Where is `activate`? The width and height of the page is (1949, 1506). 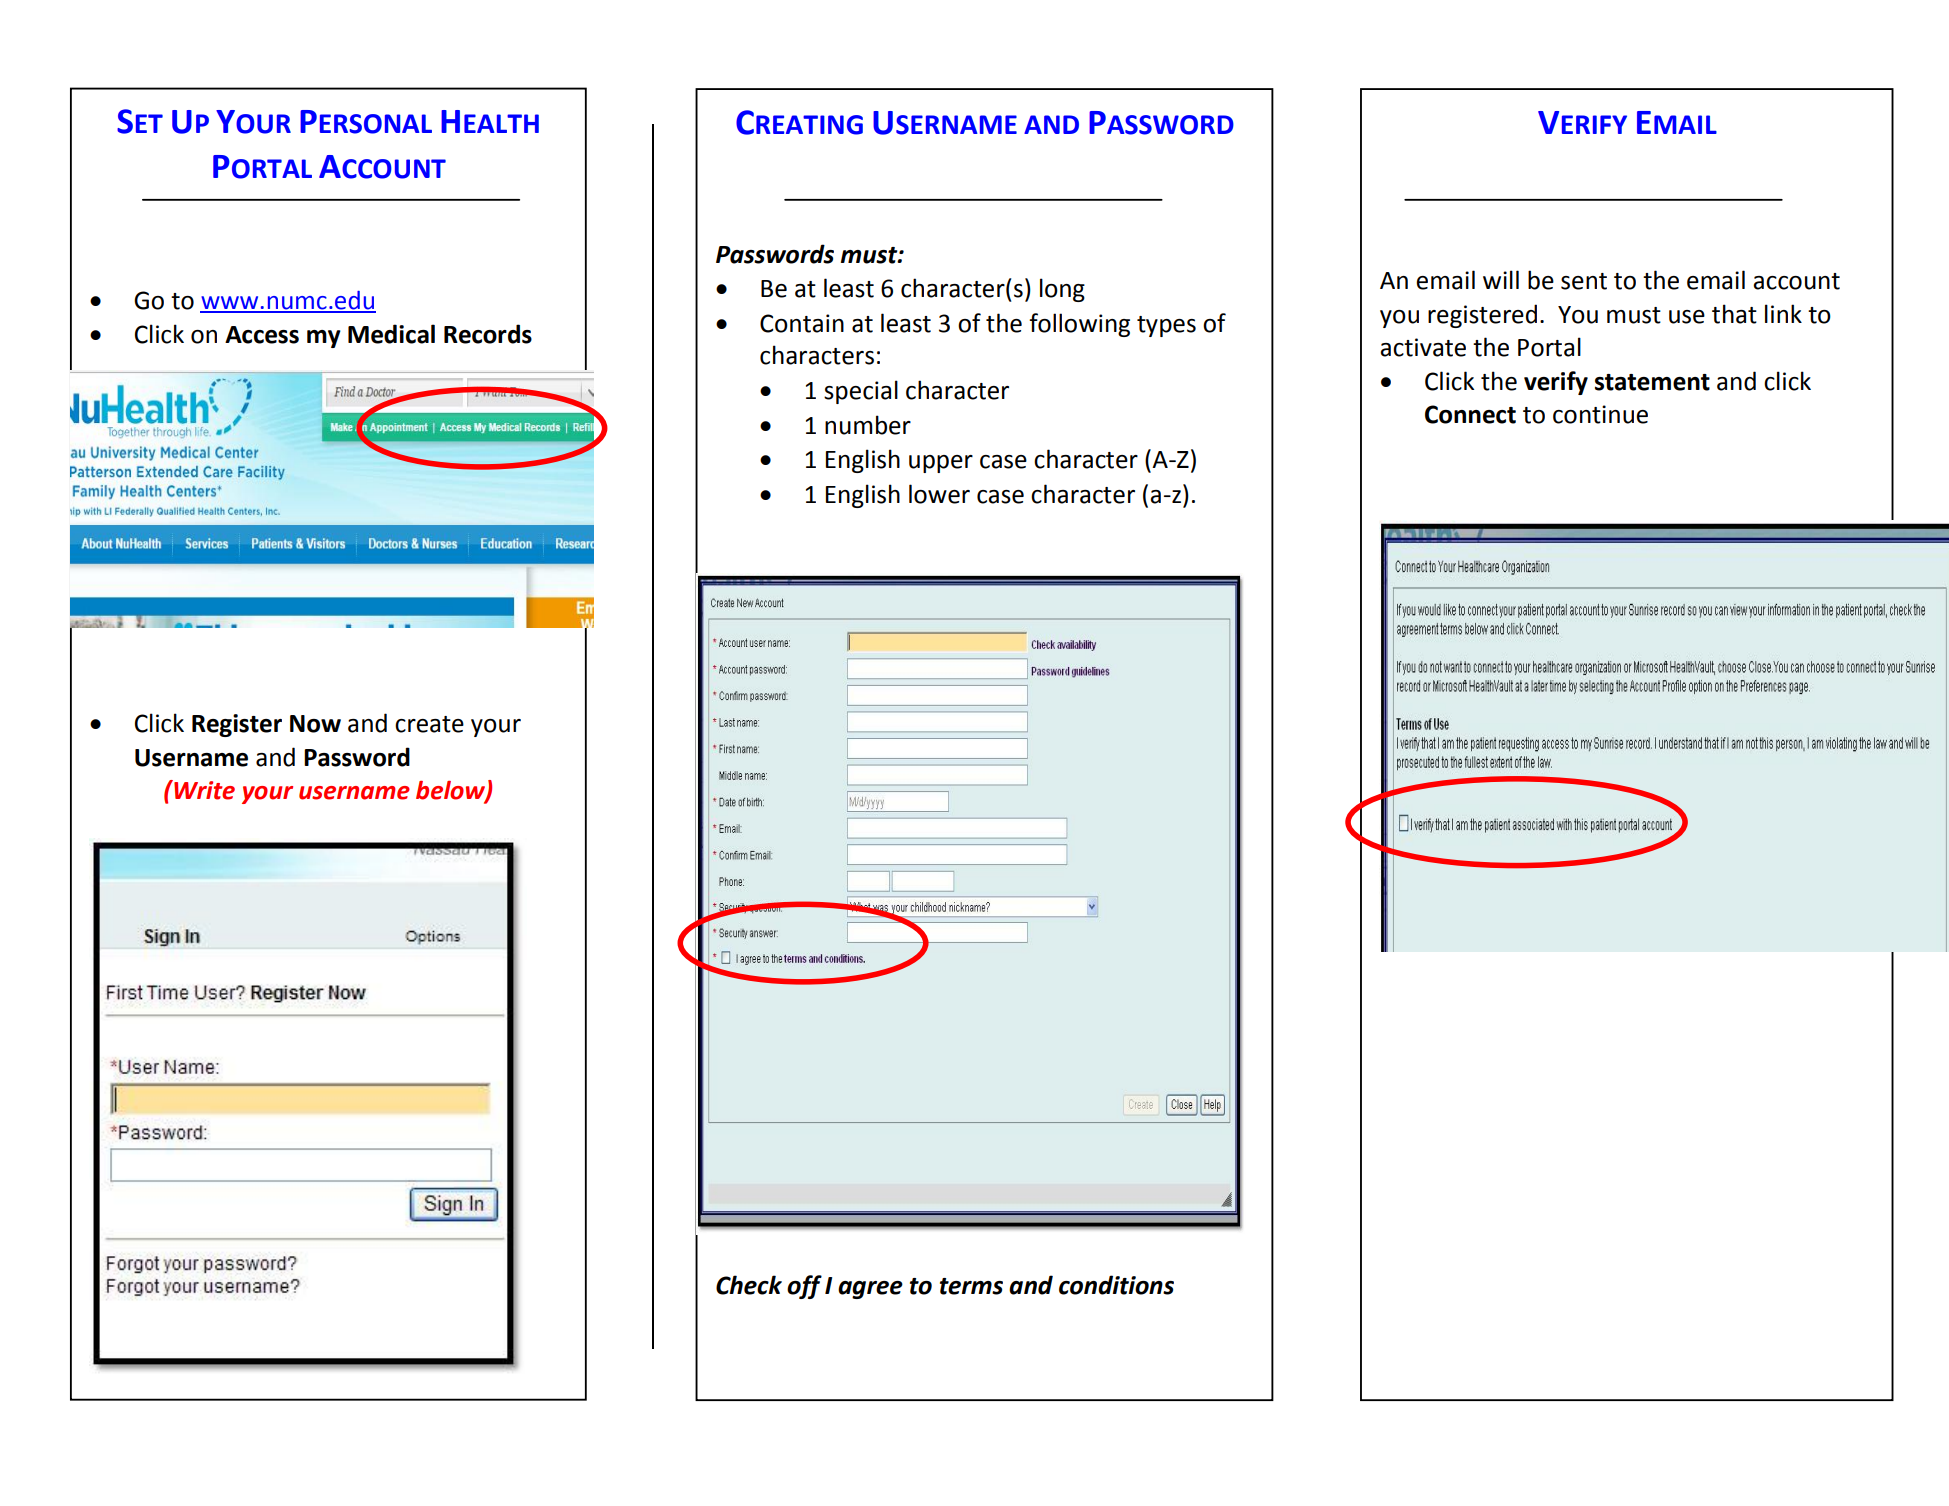 activate is located at coordinates (1423, 347).
